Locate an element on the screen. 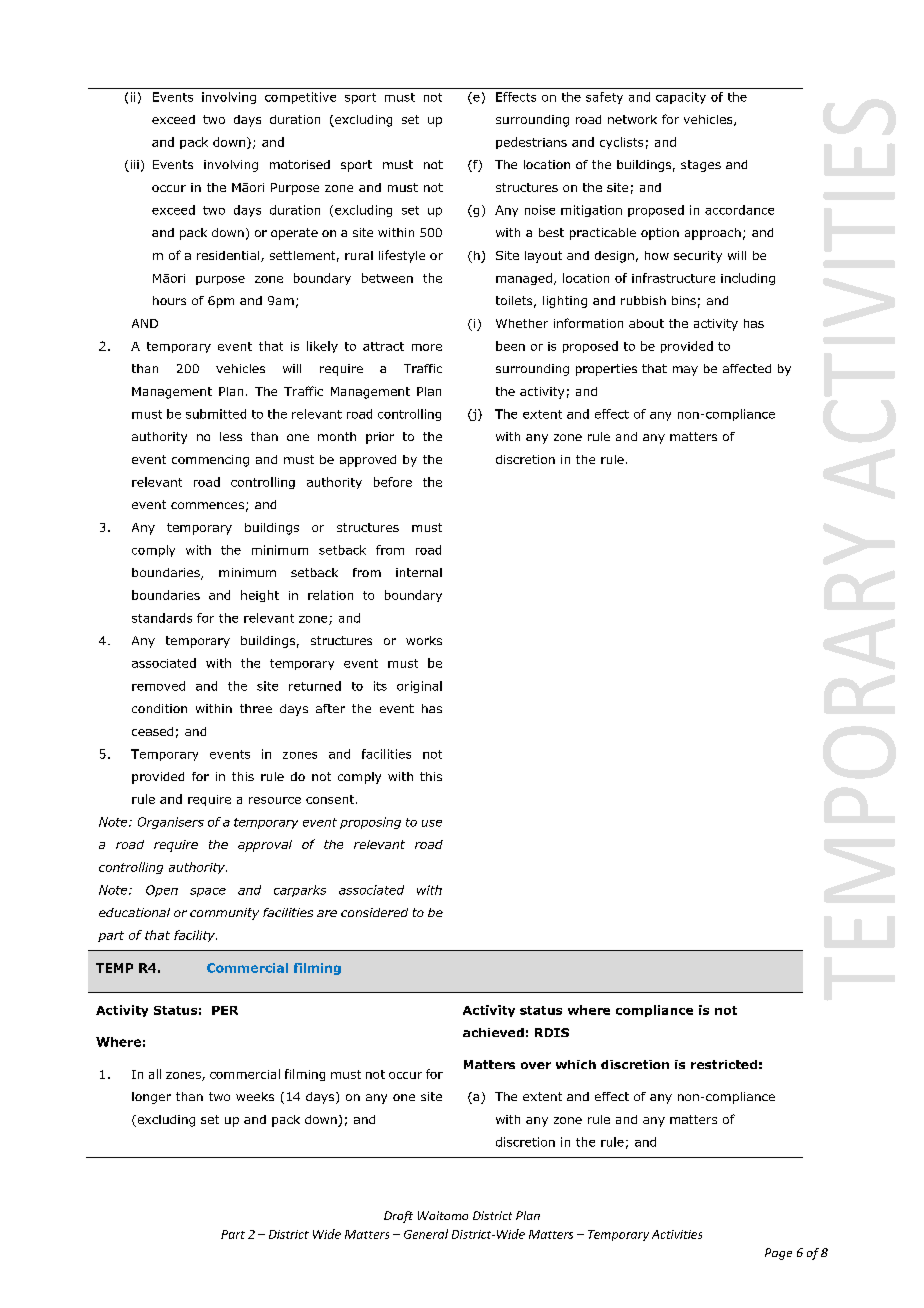 The width and height of the screenshot is (924, 1308). original is located at coordinates (419, 687).
